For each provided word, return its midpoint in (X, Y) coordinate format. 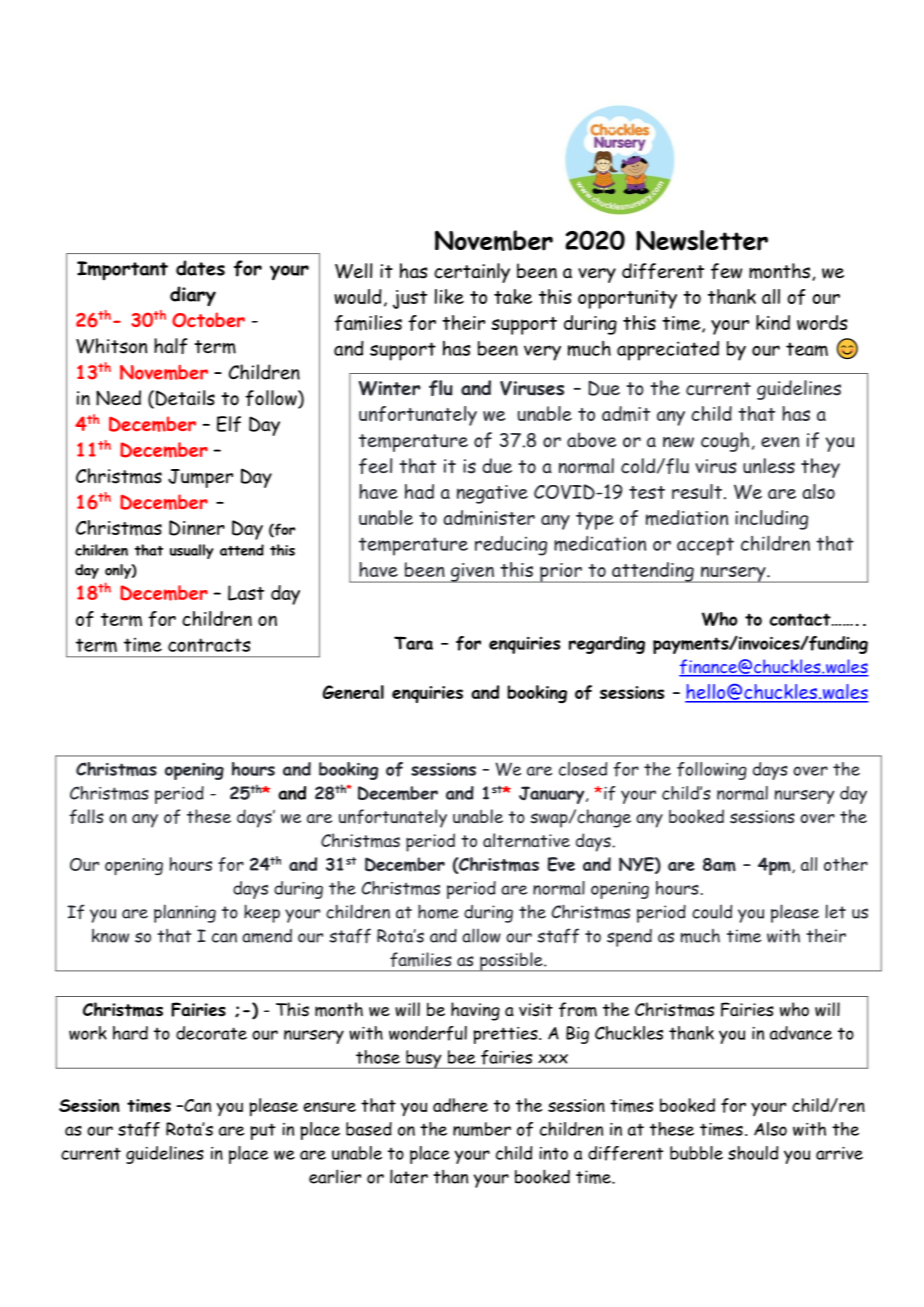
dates (200, 268)
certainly (472, 273)
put (263, 1131)
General (353, 692)
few (726, 271)
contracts (209, 645)
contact (801, 619)
